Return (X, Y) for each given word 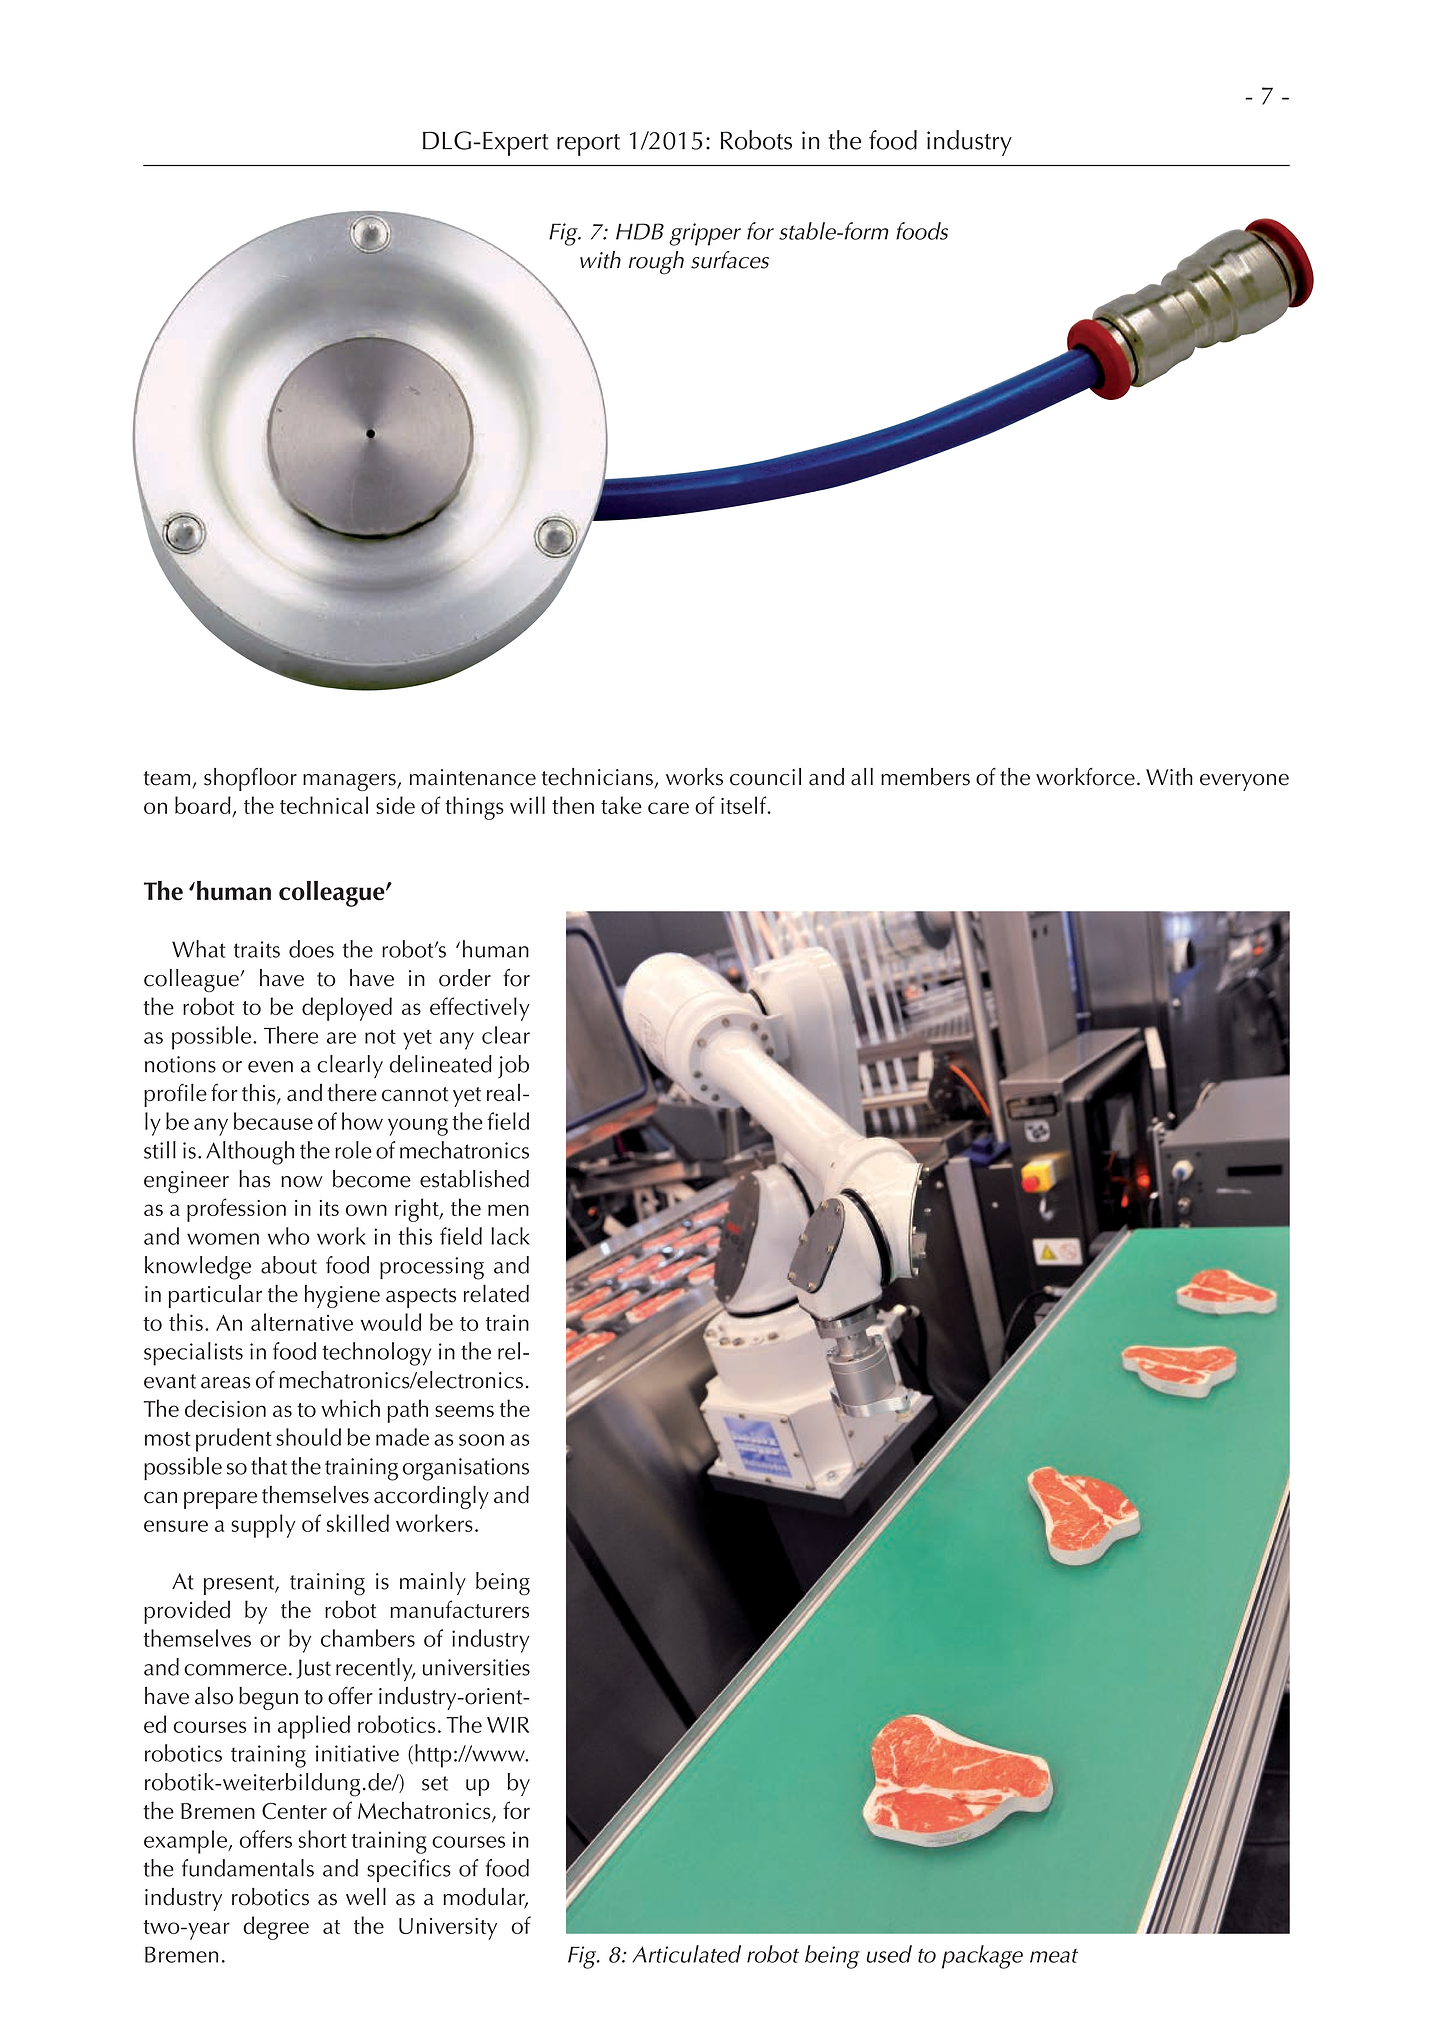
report (588, 145)
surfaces (730, 260)
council (765, 777)
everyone (1244, 782)
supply (263, 1526)
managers (350, 782)
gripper (705, 234)
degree (276, 1928)
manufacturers (459, 1609)
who (289, 1236)
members (925, 777)
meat (1054, 1956)
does (311, 949)
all (862, 777)
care (668, 808)
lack (510, 1236)
